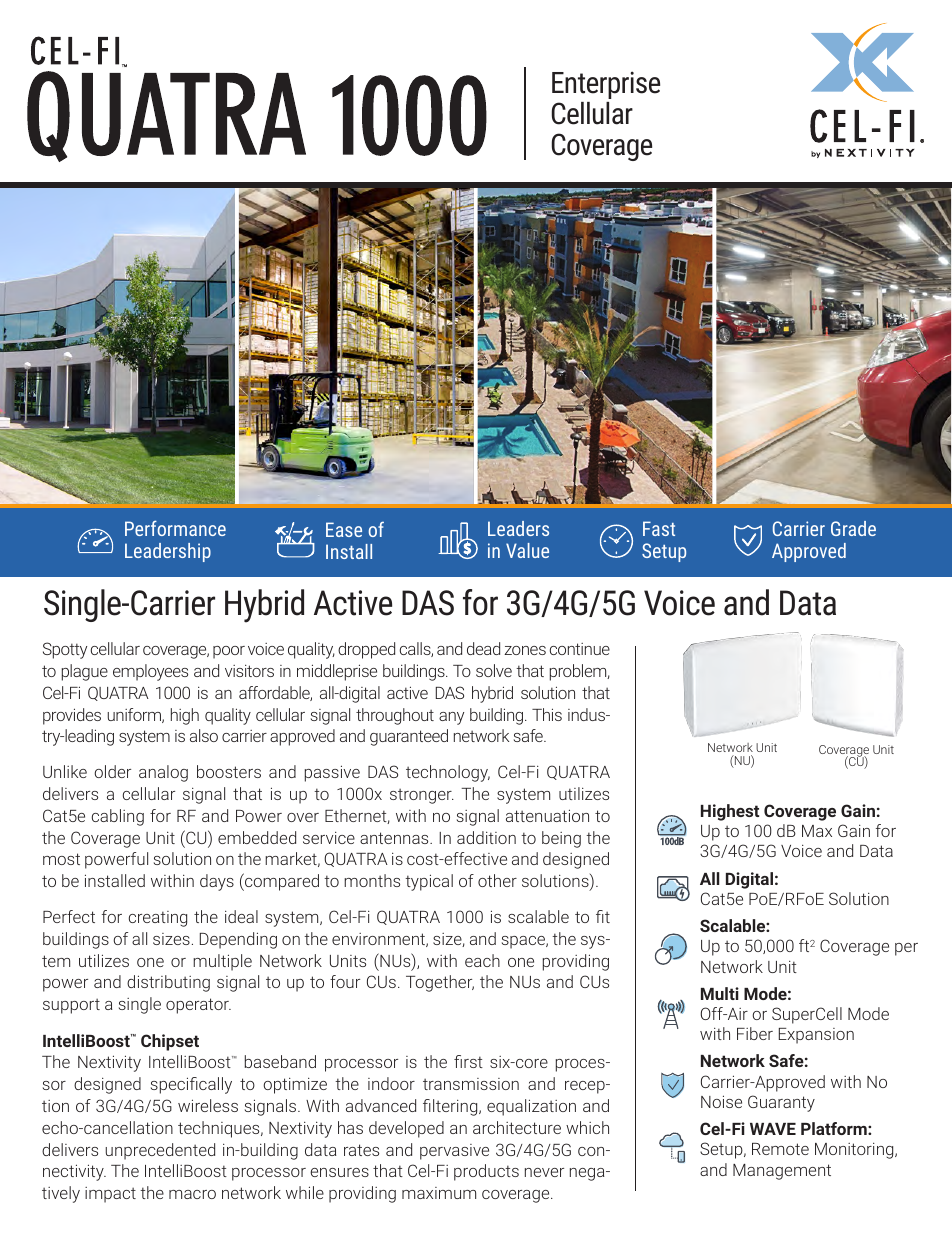  What do you see at coordinates (150, 672) in the image?
I see `employees` at bounding box center [150, 672].
